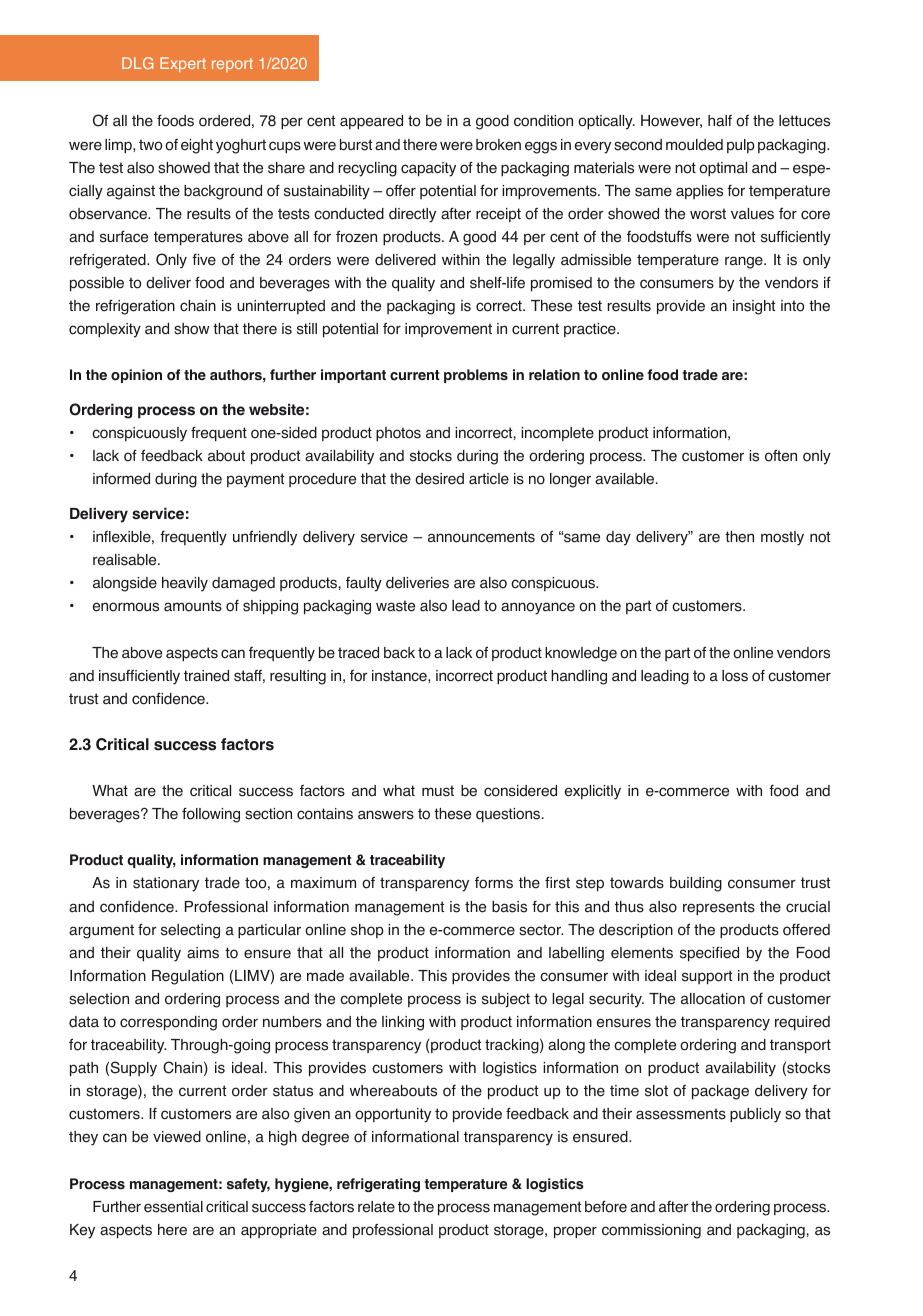  Describe the element at coordinates (735, 676) in the screenshot. I see `loss` at that location.
